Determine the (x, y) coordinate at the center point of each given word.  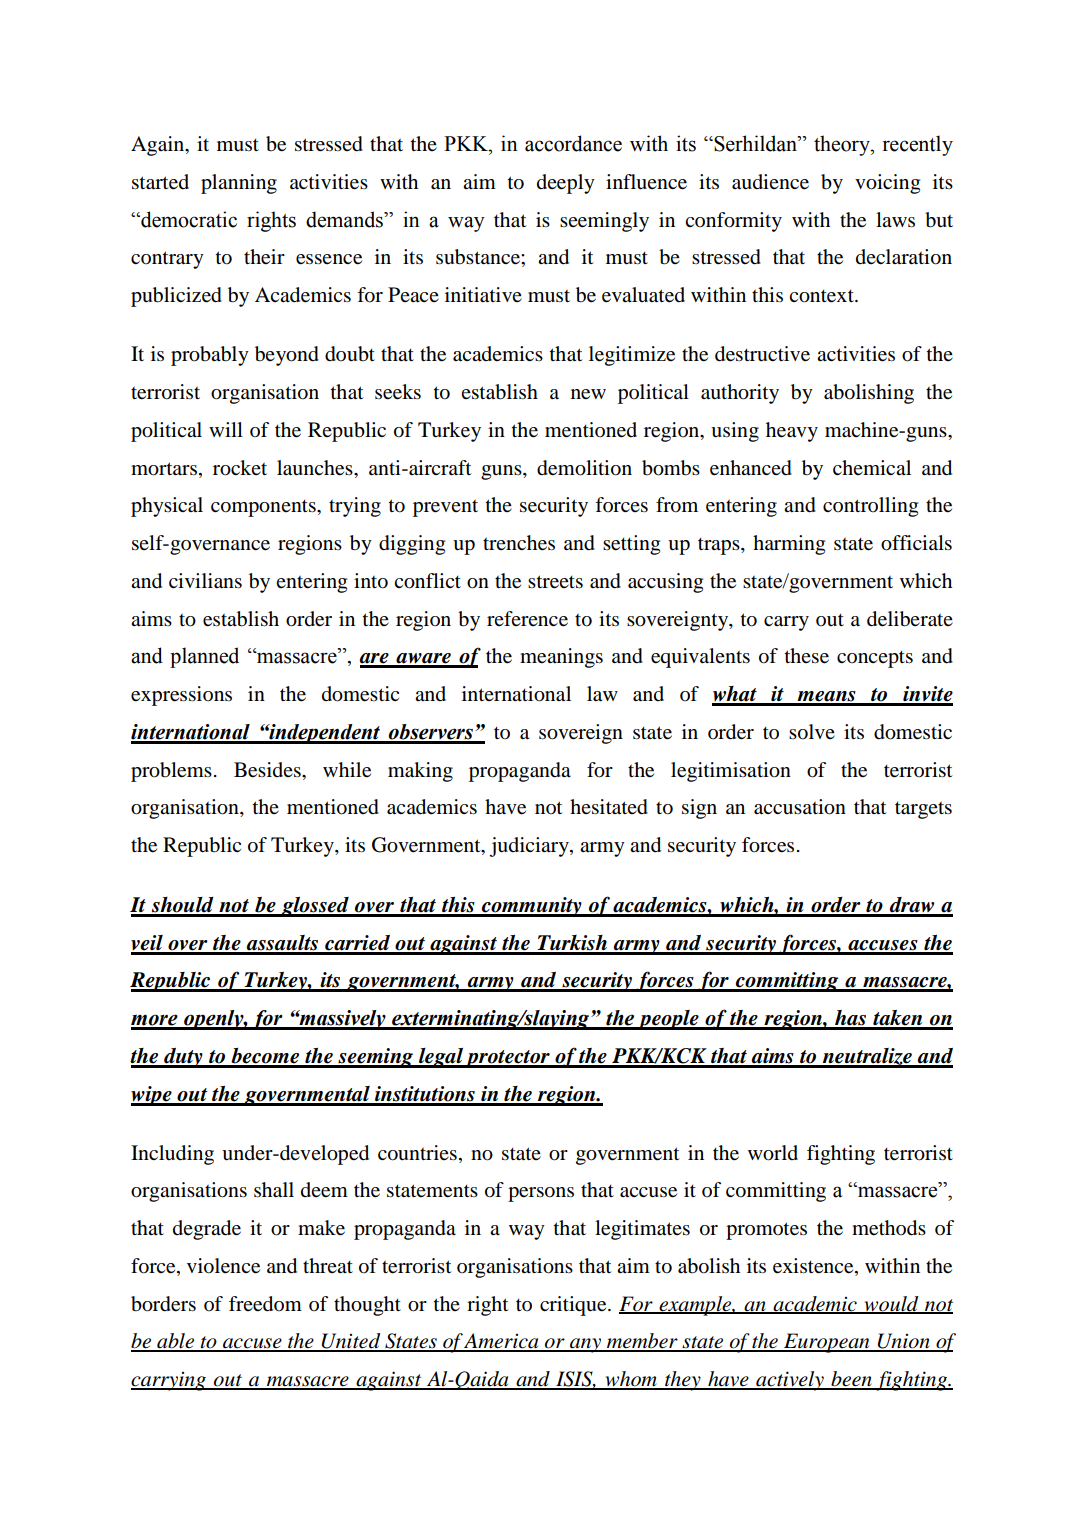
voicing (887, 184)
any (585, 1345)
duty (183, 1058)
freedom (265, 1304)
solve (812, 732)
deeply (566, 184)
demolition (584, 468)
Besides (268, 770)
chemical (872, 467)
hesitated (609, 807)
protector (508, 1059)
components (264, 508)
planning (239, 184)
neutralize (867, 1057)
